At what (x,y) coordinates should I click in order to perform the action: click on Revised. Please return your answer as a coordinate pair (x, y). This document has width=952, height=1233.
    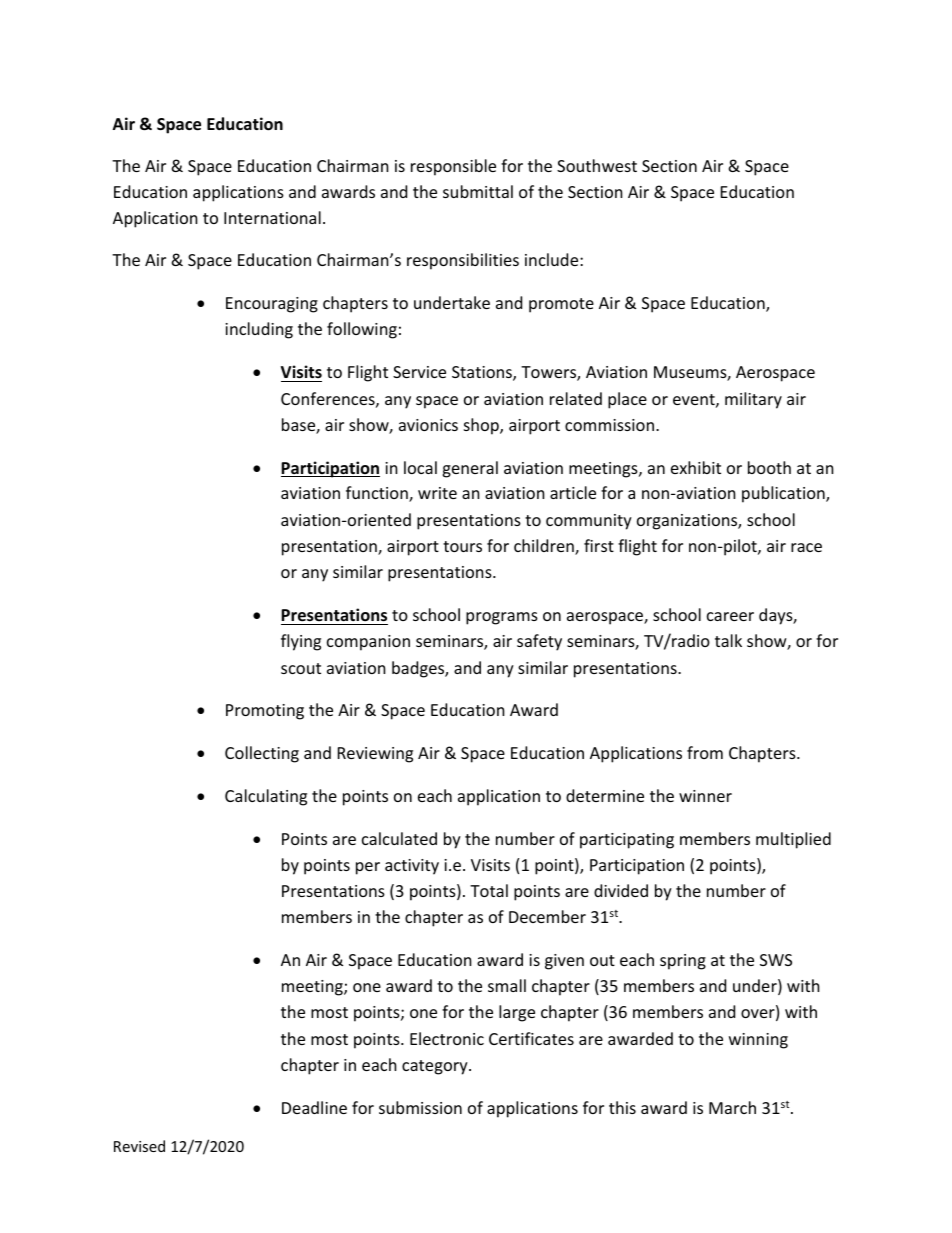
    Looking at the image, I should click on (139, 1146).
